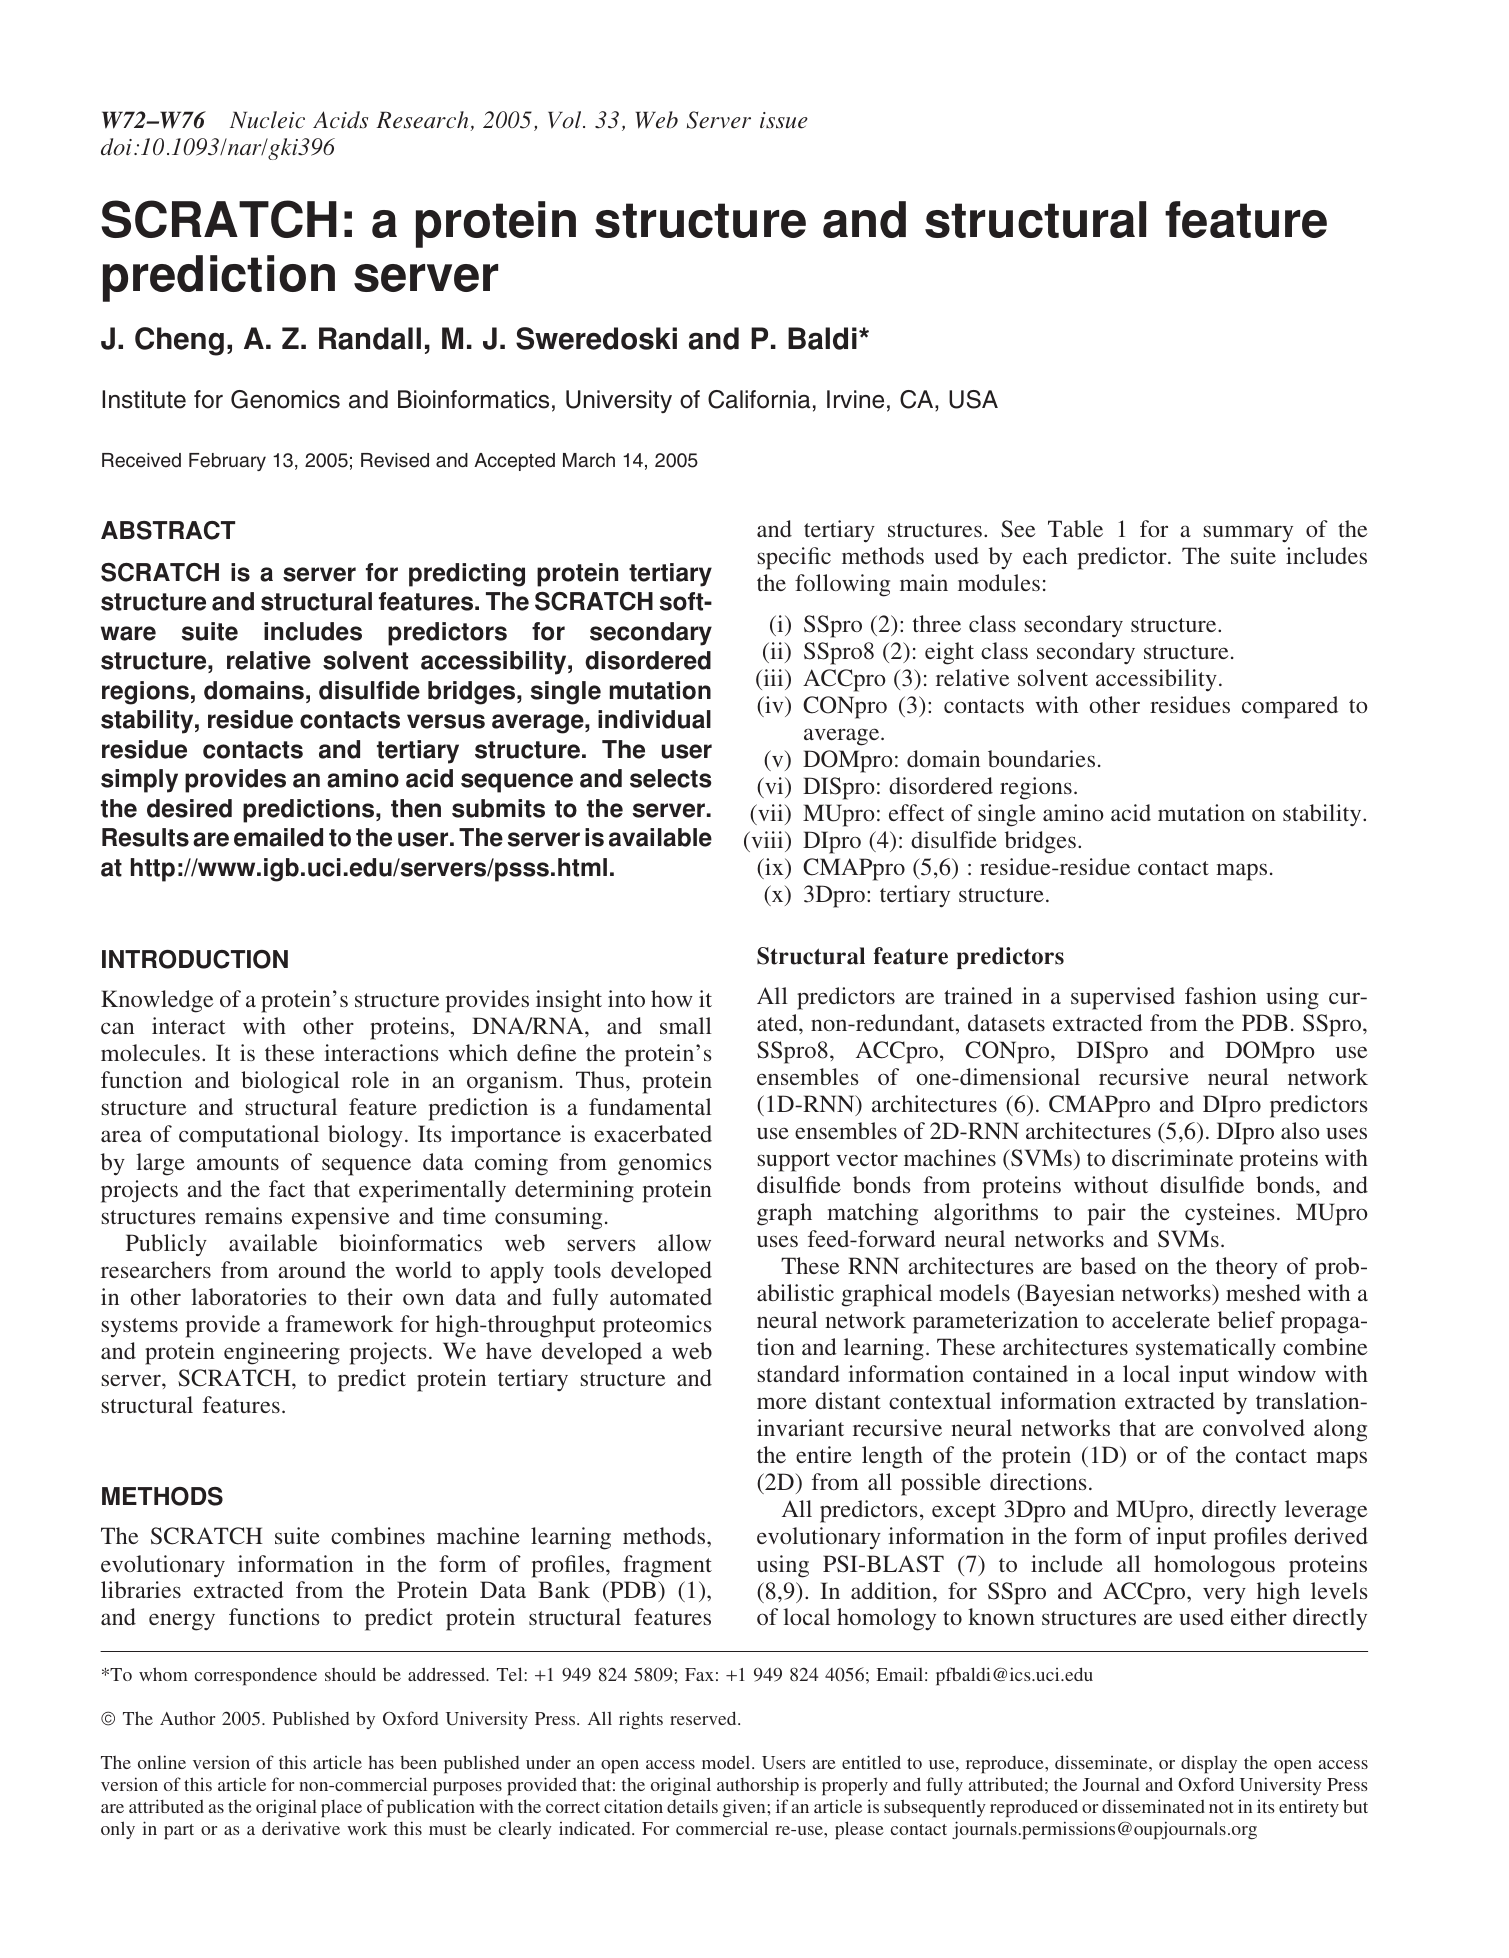 This screenshot has height=1958, width=1509. I want to click on USA, so click(973, 399).
